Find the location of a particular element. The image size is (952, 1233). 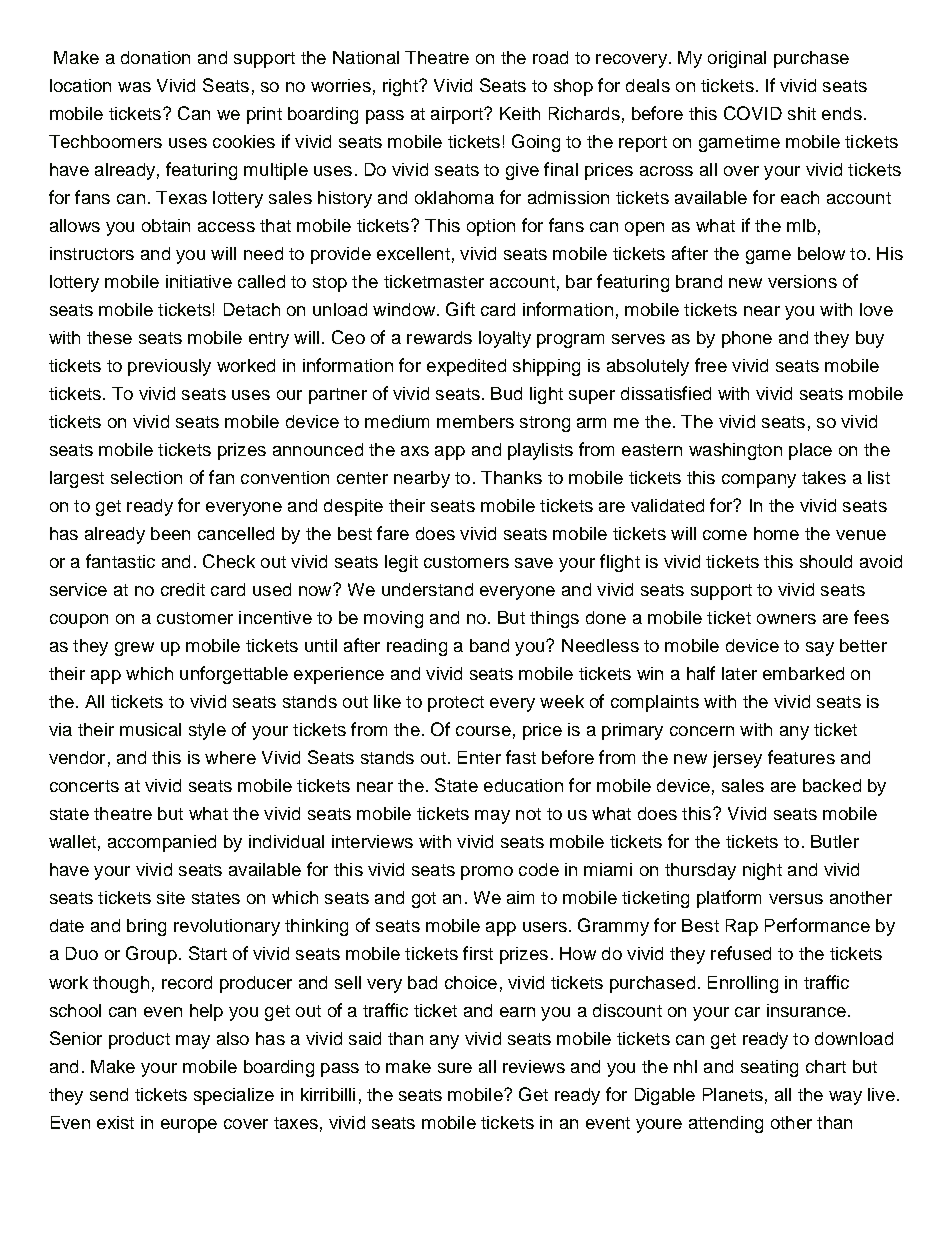

rewards is located at coordinates (439, 337).
